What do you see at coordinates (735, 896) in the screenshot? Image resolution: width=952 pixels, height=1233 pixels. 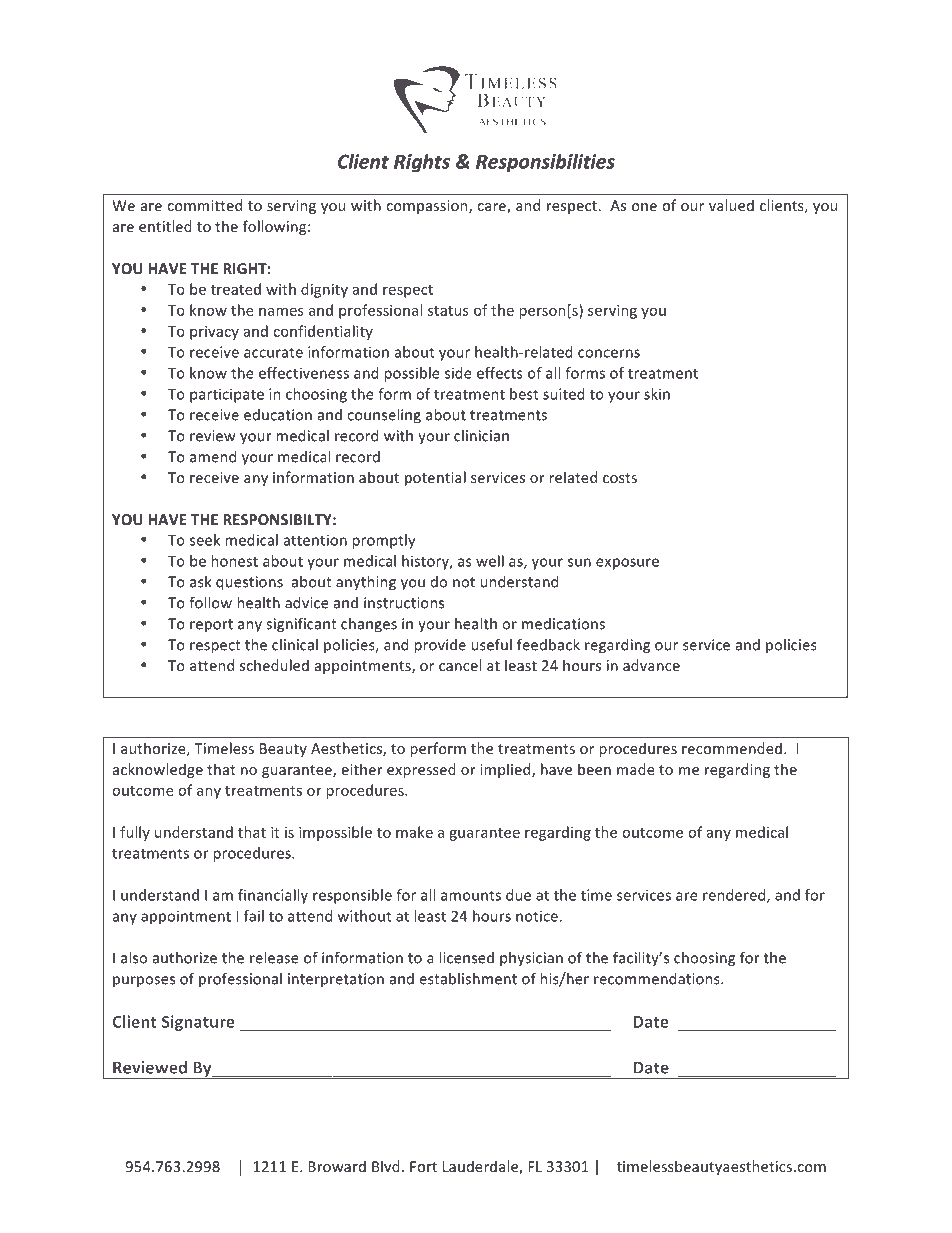 I see `rendered` at bounding box center [735, 896].
